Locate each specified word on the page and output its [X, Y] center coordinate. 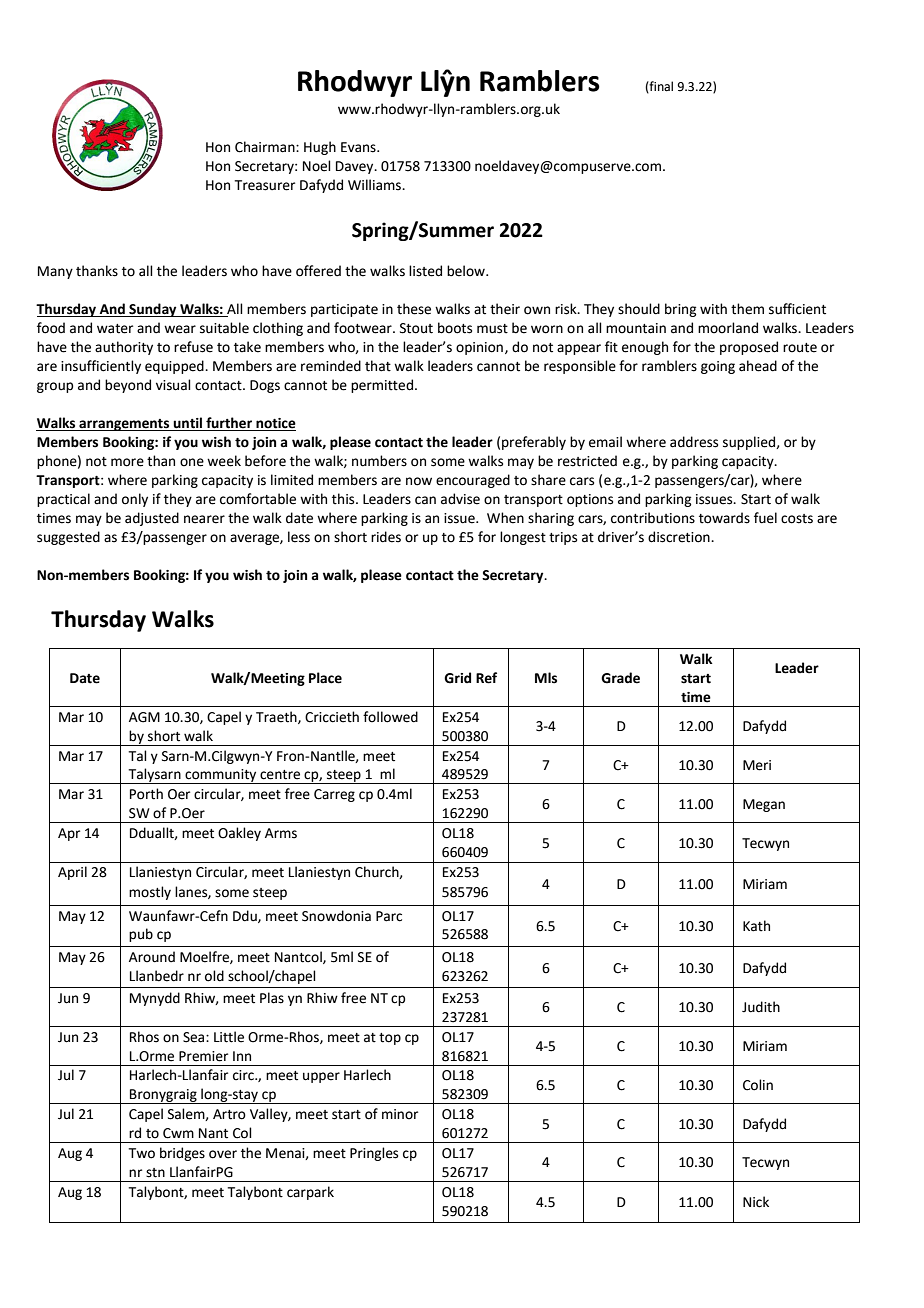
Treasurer [265, 185]
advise [460, 499]
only [135, 500]
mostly [150, 893]
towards [724, 518]
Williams [375, 185]
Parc [389, 916]
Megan [764, 805]
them [747, 309]
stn [155, 1173]
